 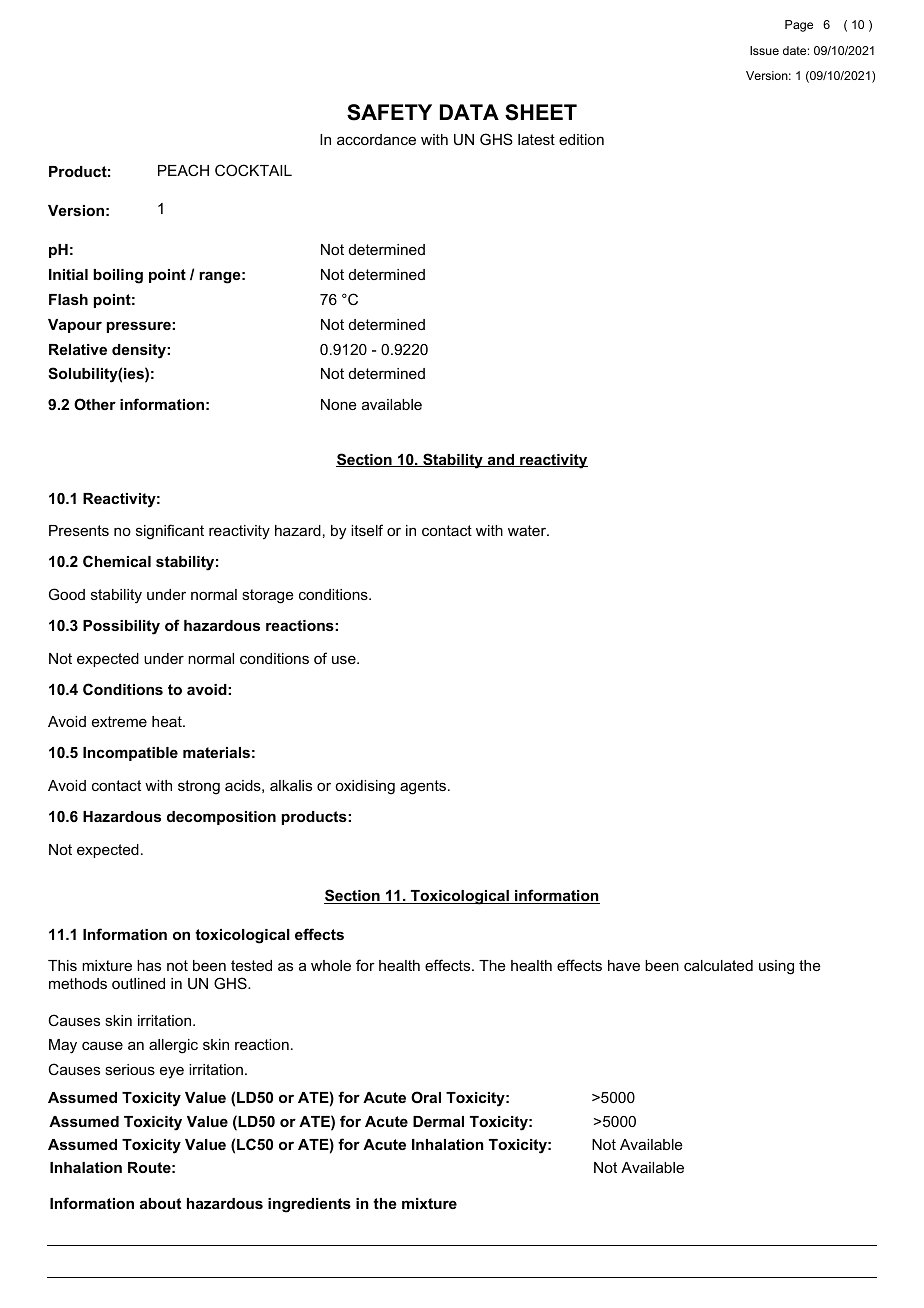 I want to click on Possibility, so click(x=121, y=627).
